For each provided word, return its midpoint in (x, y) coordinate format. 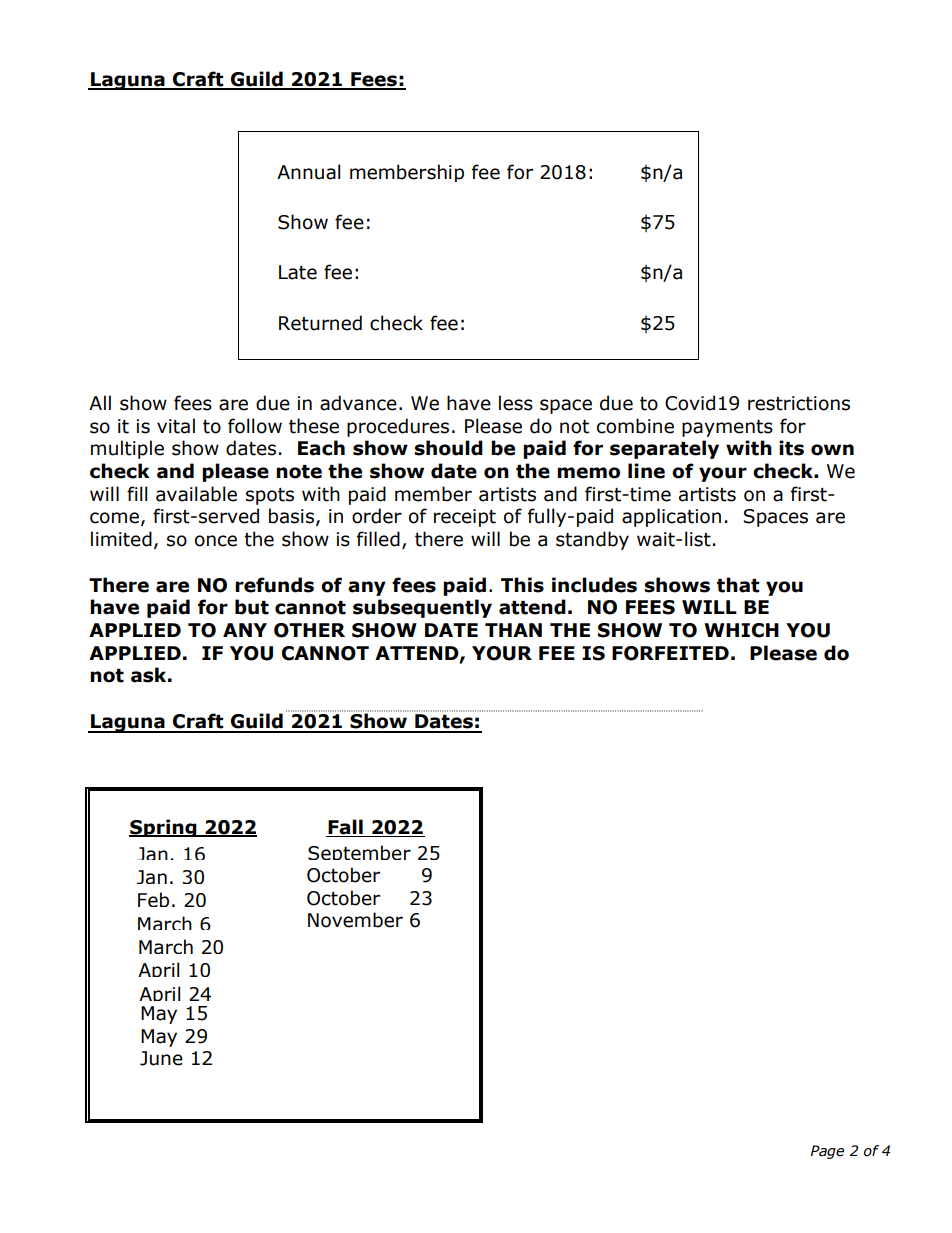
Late (298, 272)
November (355, 920)
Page (827, 1152)
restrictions (799, 403)
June (161, 1058)
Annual (308, 172)
